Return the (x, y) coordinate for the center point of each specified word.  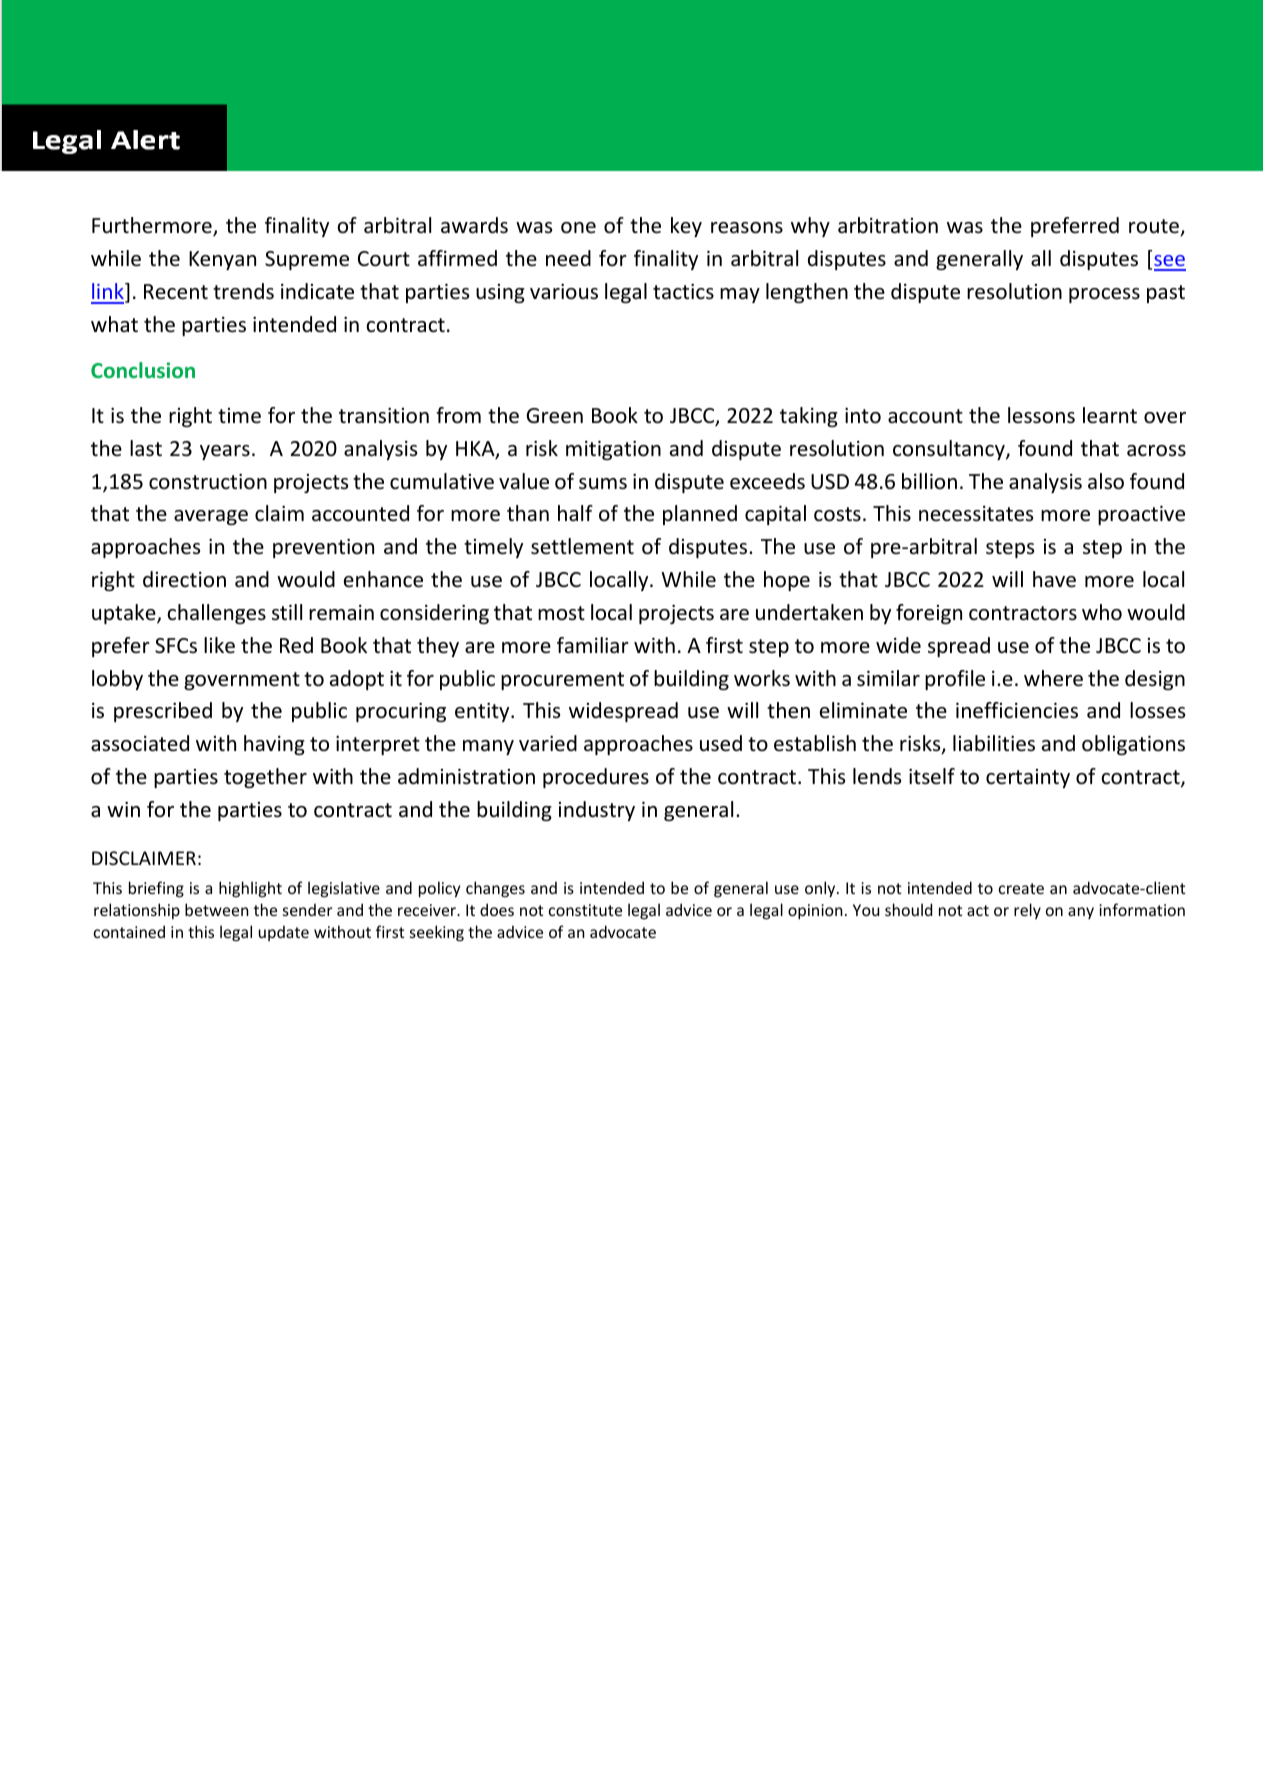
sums (603, 484)
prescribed (163, 712)
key (686, 227)
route (1155, 227)
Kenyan (222, 260)
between (217, 909)
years (225, 452)
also (1106, 481)
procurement (562, 681)
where (1053, 678)
